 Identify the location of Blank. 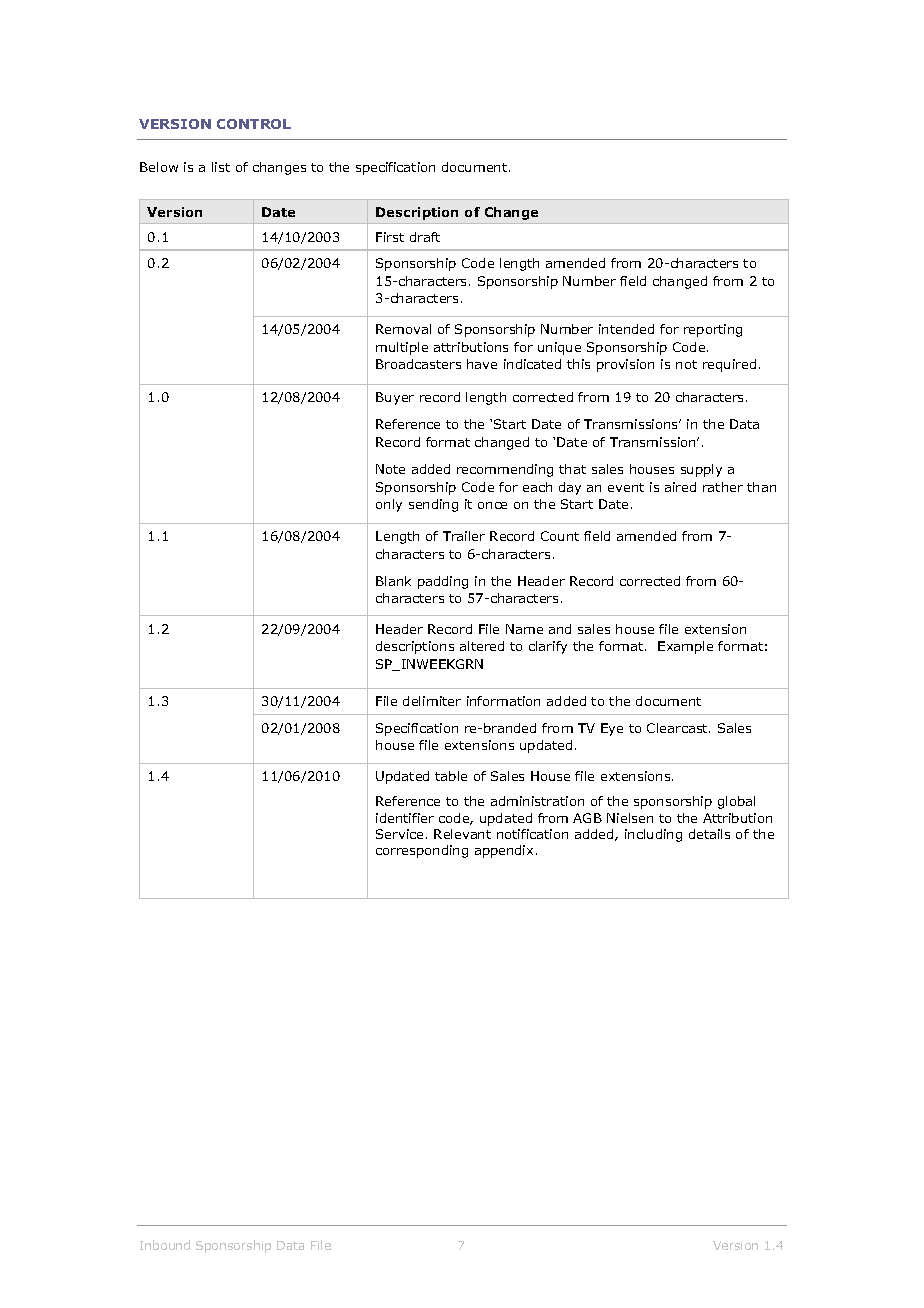
(393, 581).
